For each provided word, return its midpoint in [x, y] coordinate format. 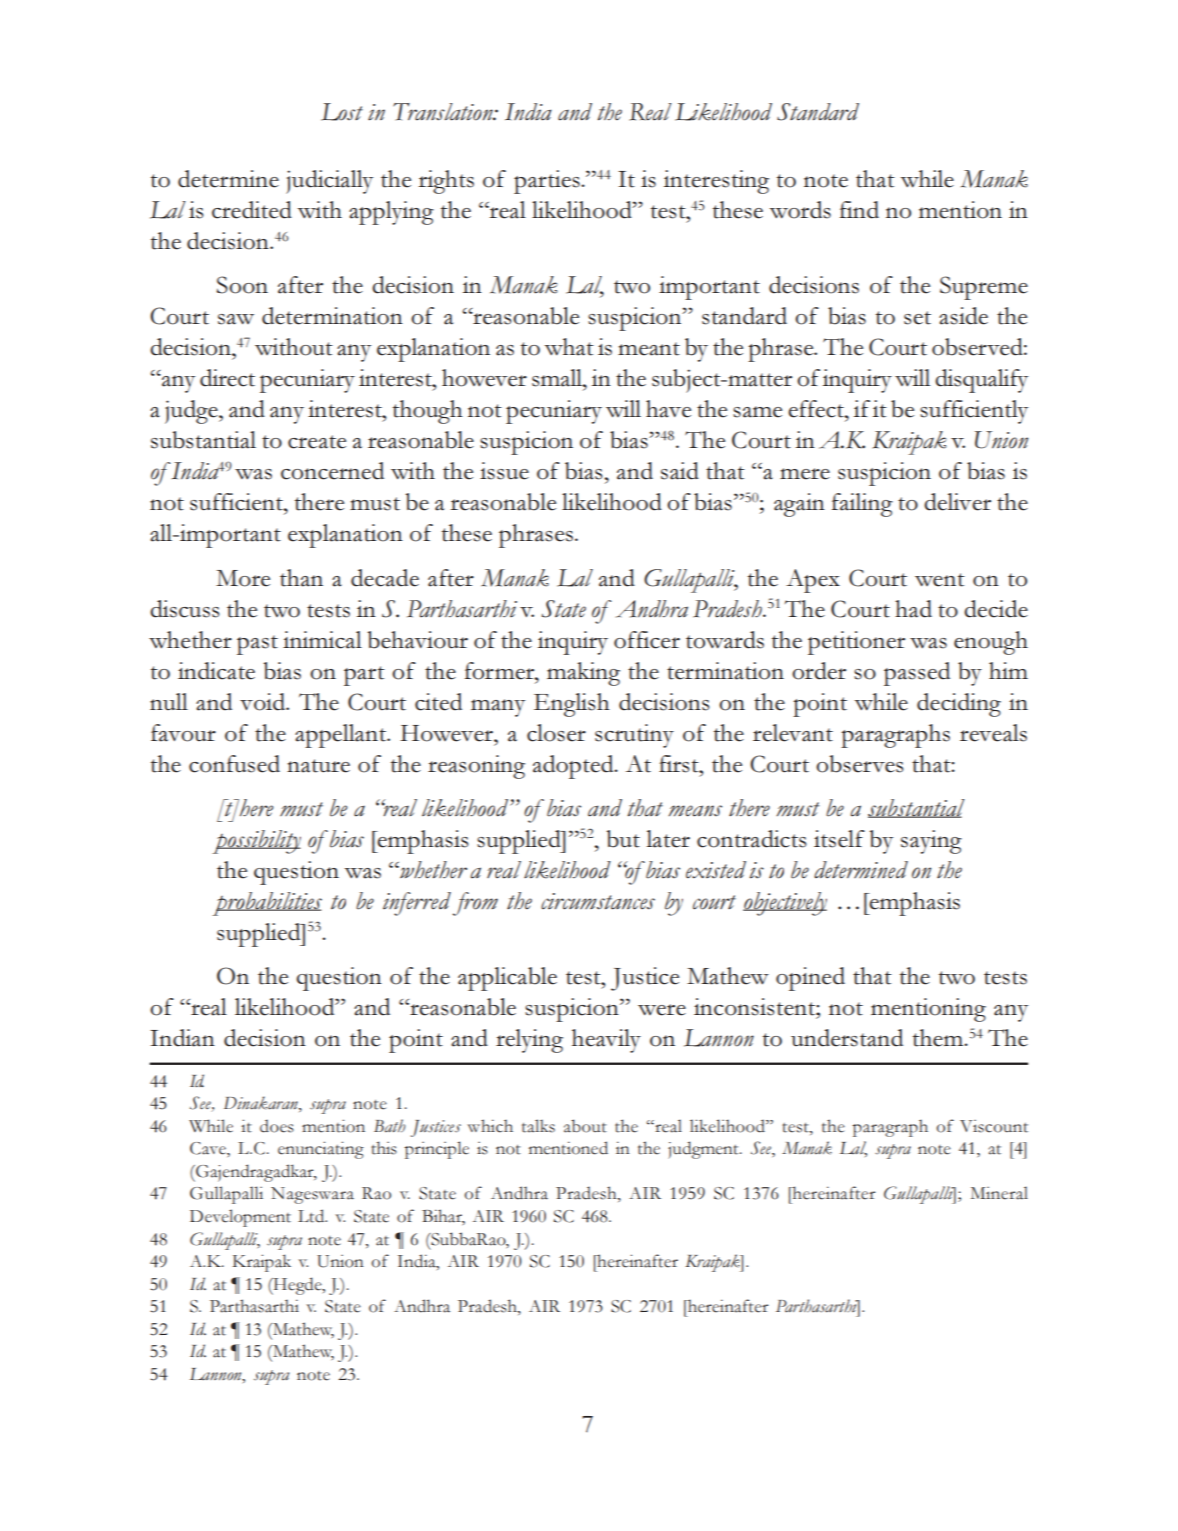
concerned [332, 471]
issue [504, 471]
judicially [329, 182]
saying [931, 842]
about [585, 1126]
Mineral [999, 1193]
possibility [256, 842]
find [859, 210]
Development [240, 1218]
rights [446, 182]
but [623, 839]
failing [862, 505]
